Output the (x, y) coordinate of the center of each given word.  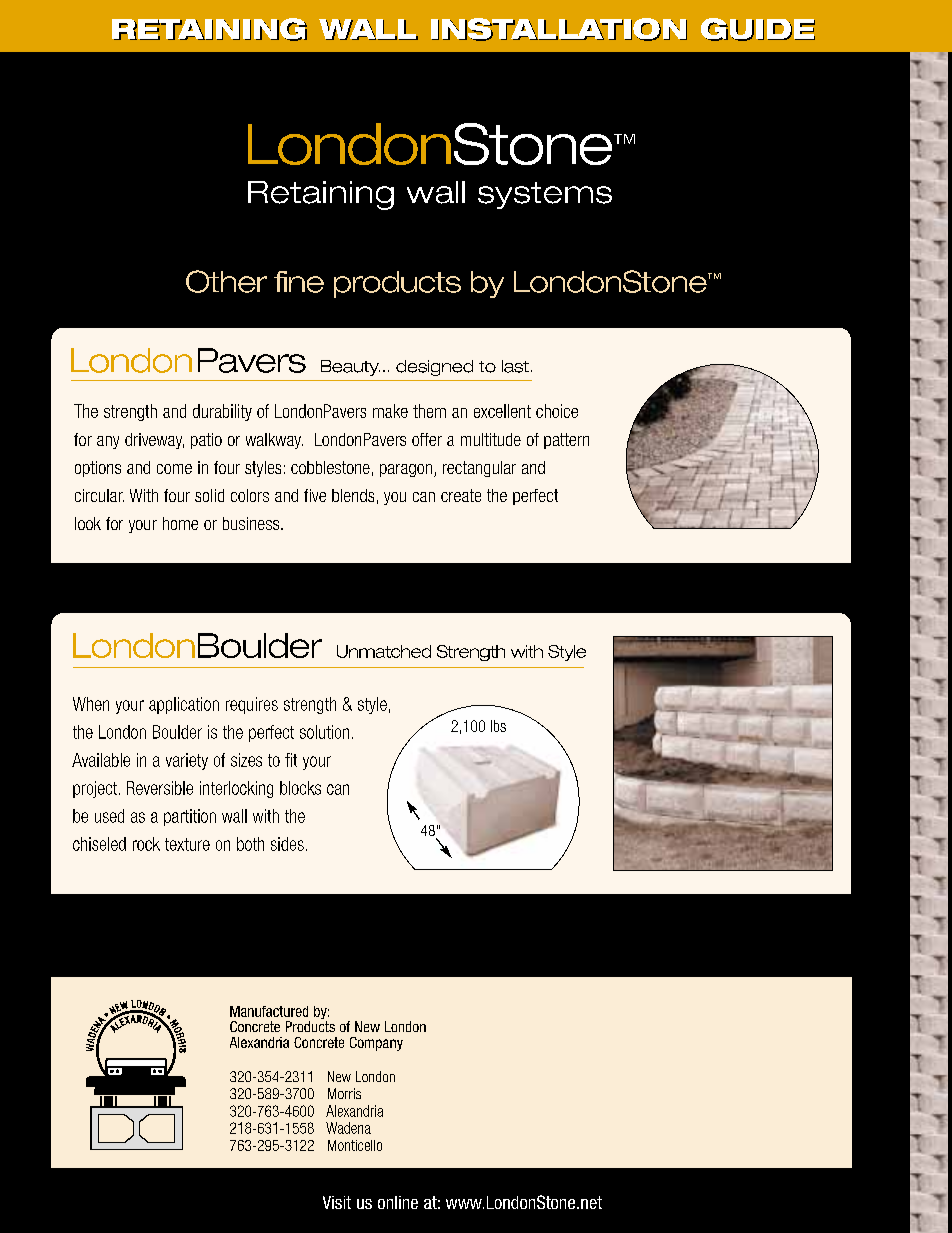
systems (545, 195)
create (461, 495)
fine (299, 282)
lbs (498, 726)
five (315, 495)
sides (287, 844)
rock (146, 844)
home (180, 523)
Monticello (355, 1145)
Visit (337, 1202)
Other (226, 281)
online (398, 1202)
